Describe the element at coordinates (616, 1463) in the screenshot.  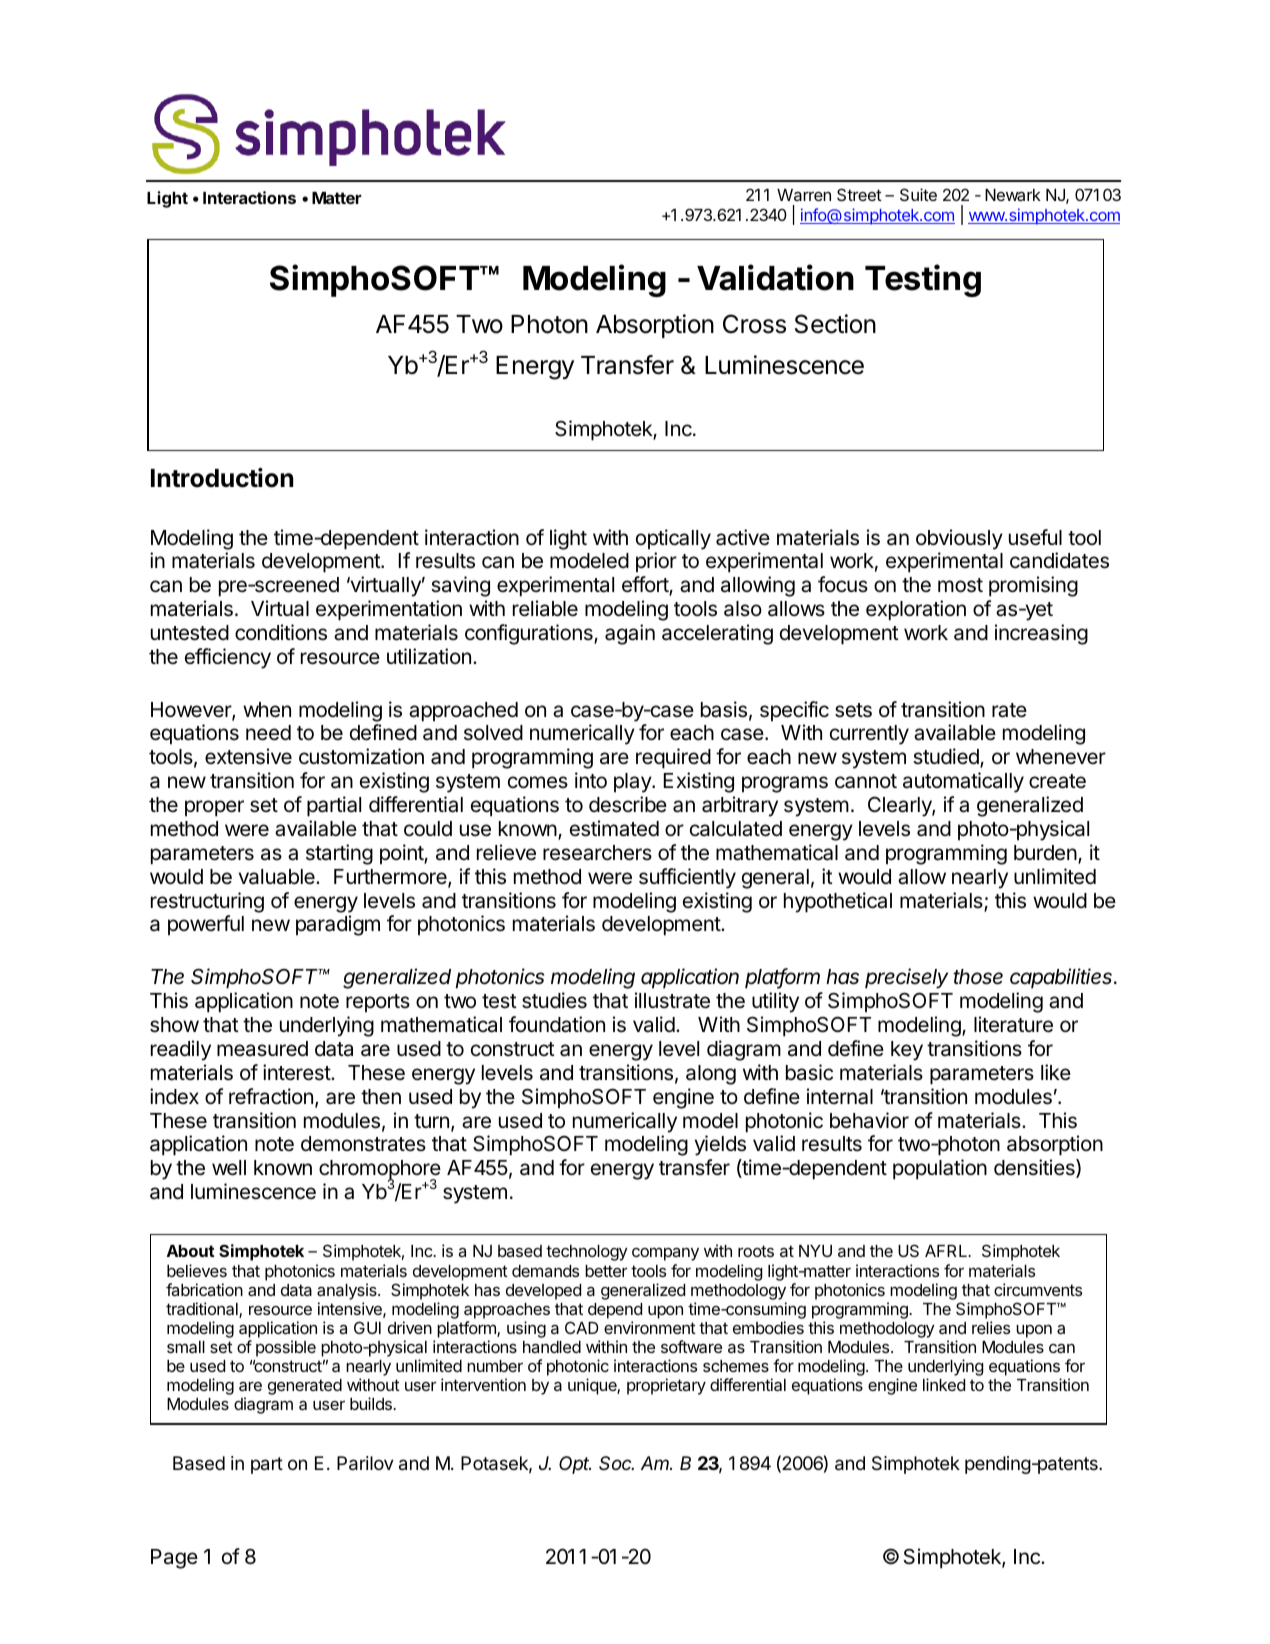
I see `Soc` at that location.
